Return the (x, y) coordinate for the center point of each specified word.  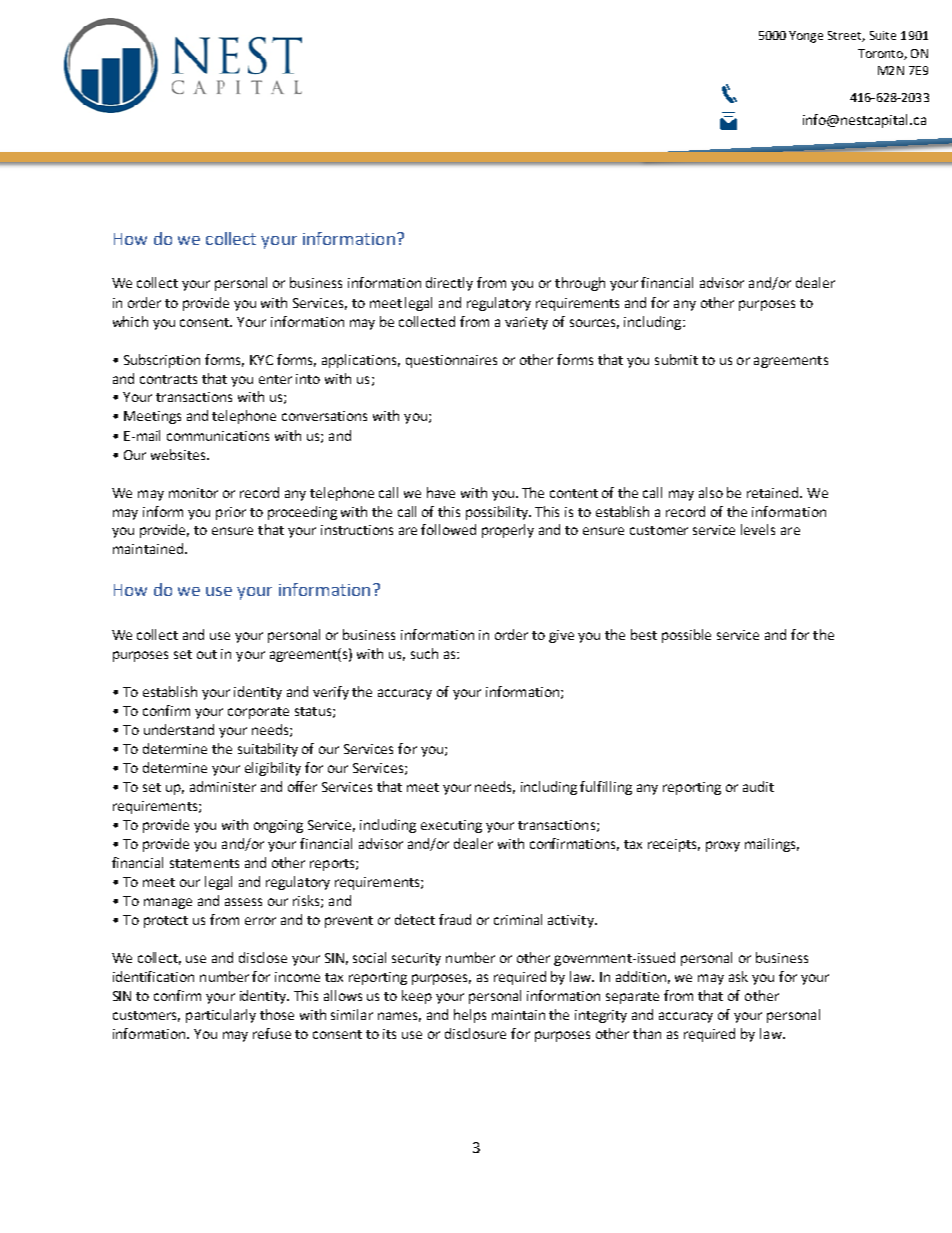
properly (508, 531)
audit (758, 786)
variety (526, 323)
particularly (221, 1016)
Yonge (806, 37)
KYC (261, 360)
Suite (883, 35)
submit (676, 359)
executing (451, 826)
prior (231, 513)
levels (758, 529)
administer (223, 786)
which (130, 321)
